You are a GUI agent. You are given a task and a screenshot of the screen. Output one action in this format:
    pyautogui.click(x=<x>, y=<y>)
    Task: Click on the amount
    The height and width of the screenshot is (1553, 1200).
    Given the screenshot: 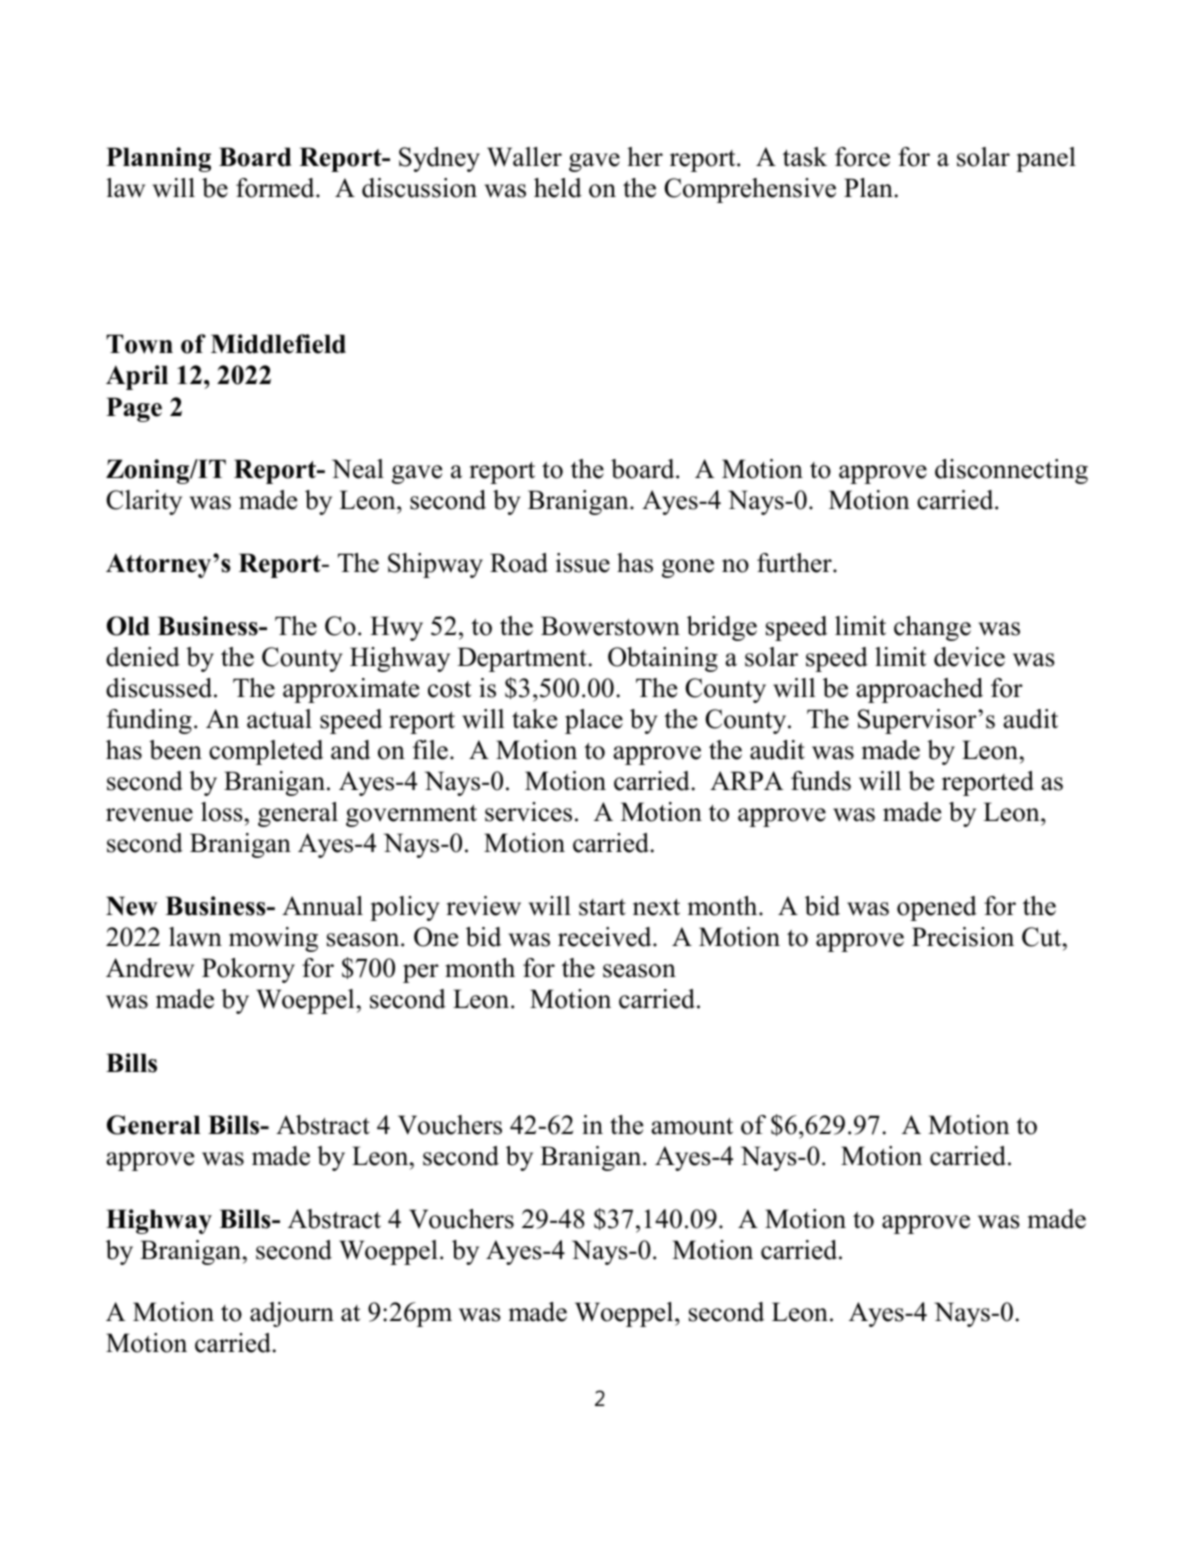 What is the action you would take?
    pyautogui.click(x=692, y=1126)
